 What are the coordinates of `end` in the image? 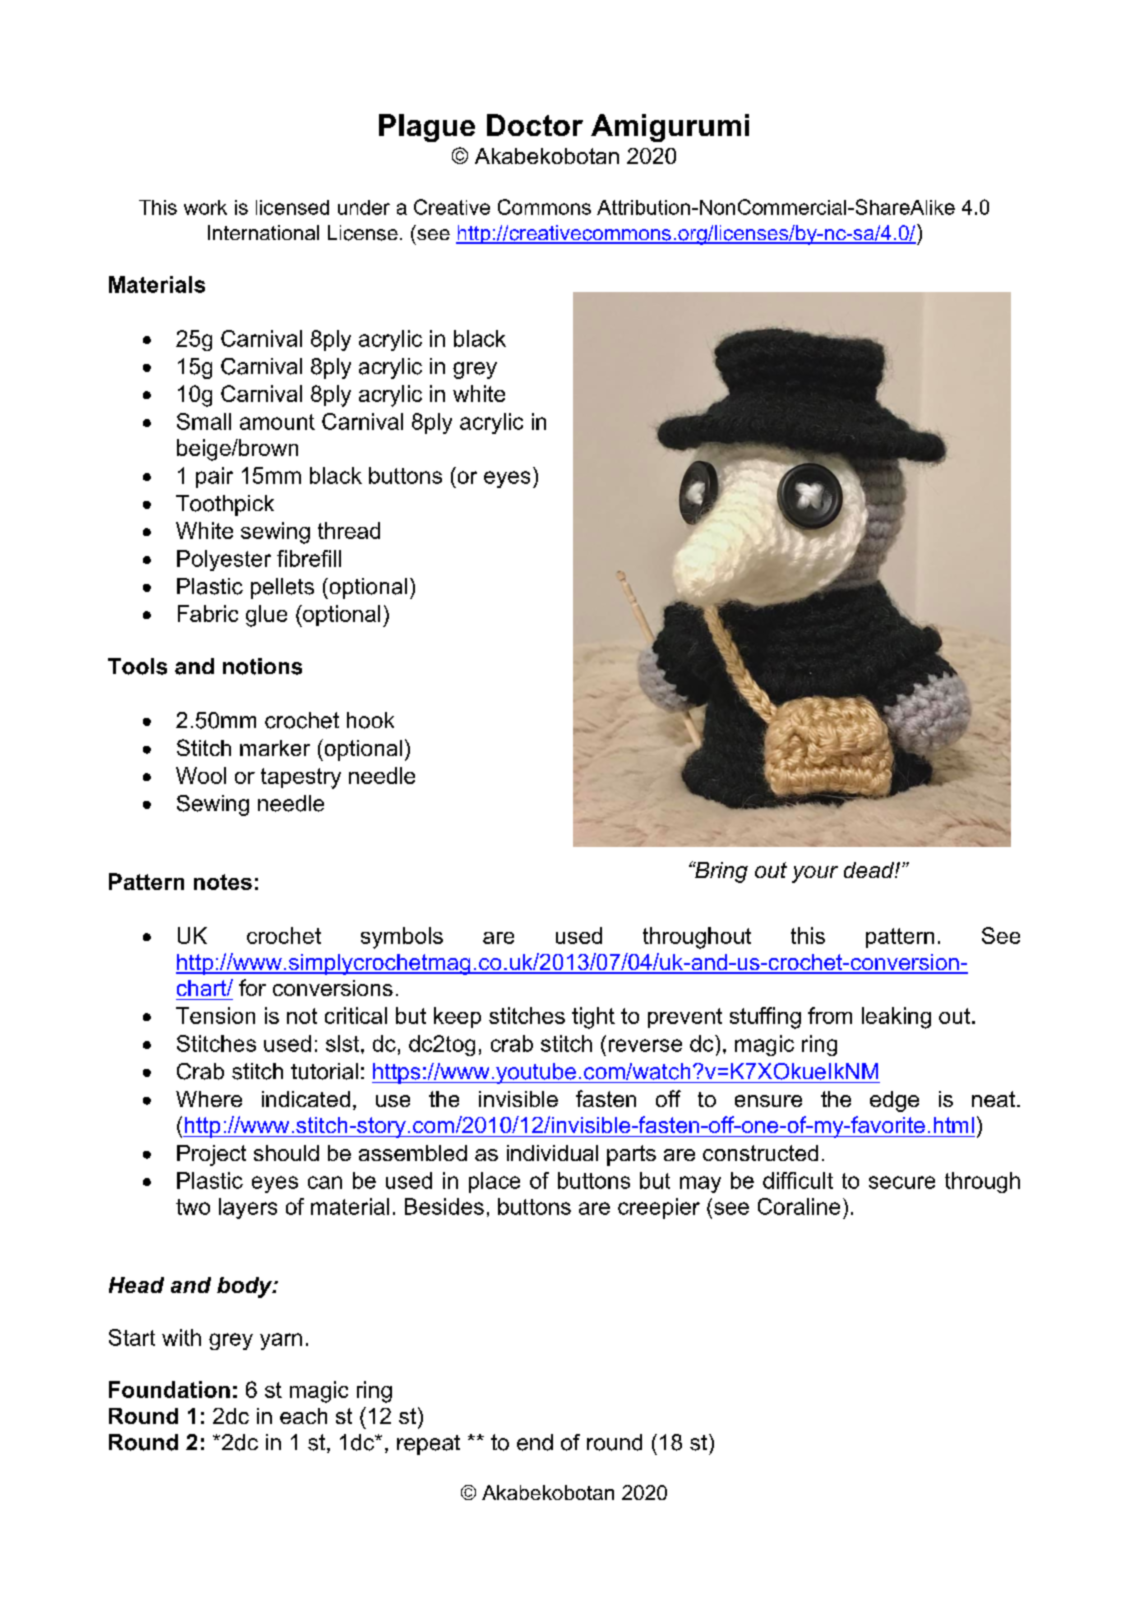 It's located at (535, 1442).
